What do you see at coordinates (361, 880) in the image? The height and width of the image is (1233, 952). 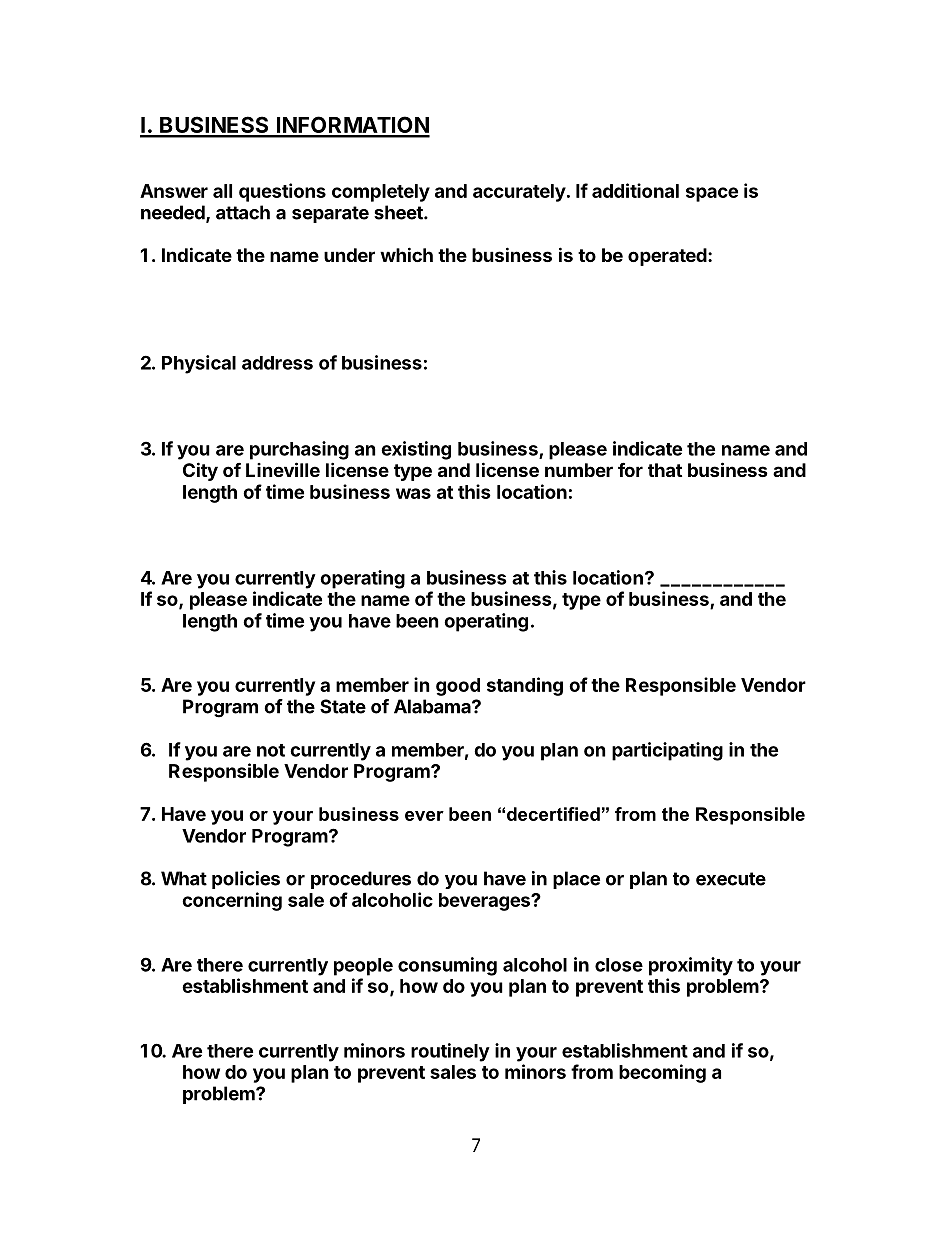 I see `procedures` at bounding box center [361, 880].
